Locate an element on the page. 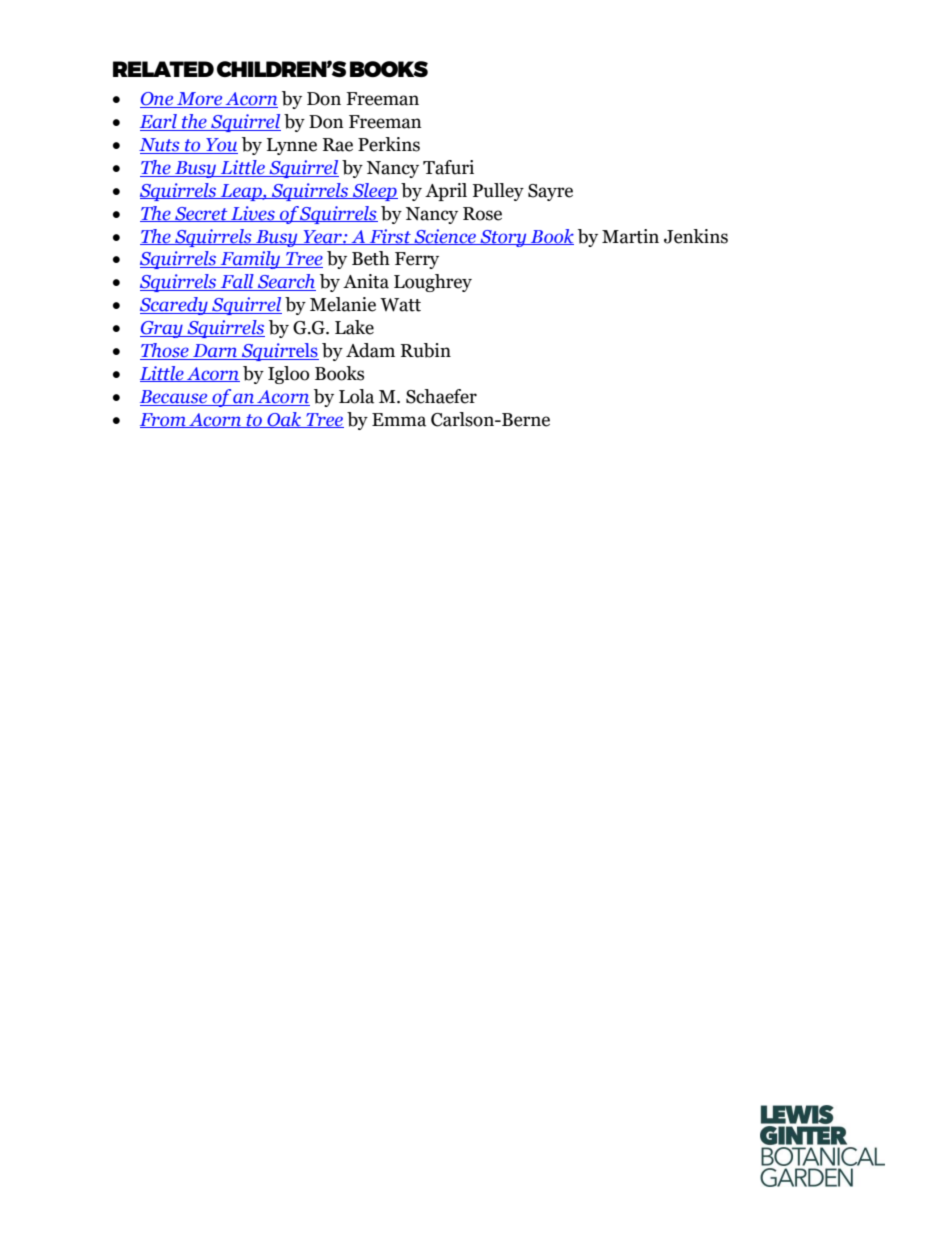 Image resolution: width=952 pixels, height=1233 pixels. Emma is located at coordinates (399, 420).
